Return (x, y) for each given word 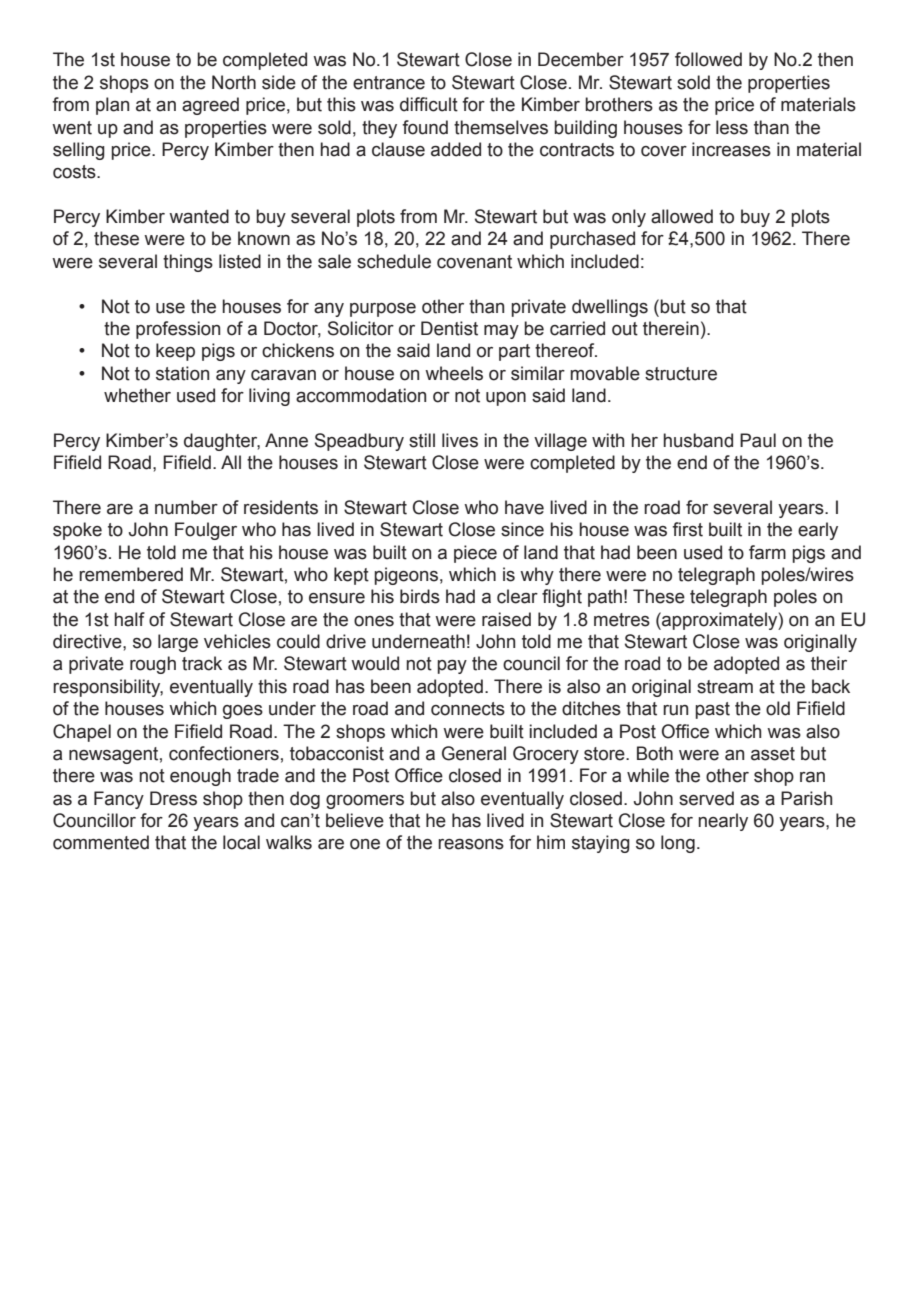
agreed (210, 106)
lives (460, 440)
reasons (471, 844)
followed (708, 59)
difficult (429, 104)
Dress (173, 798)
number (186, 507)
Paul (758, 440)
